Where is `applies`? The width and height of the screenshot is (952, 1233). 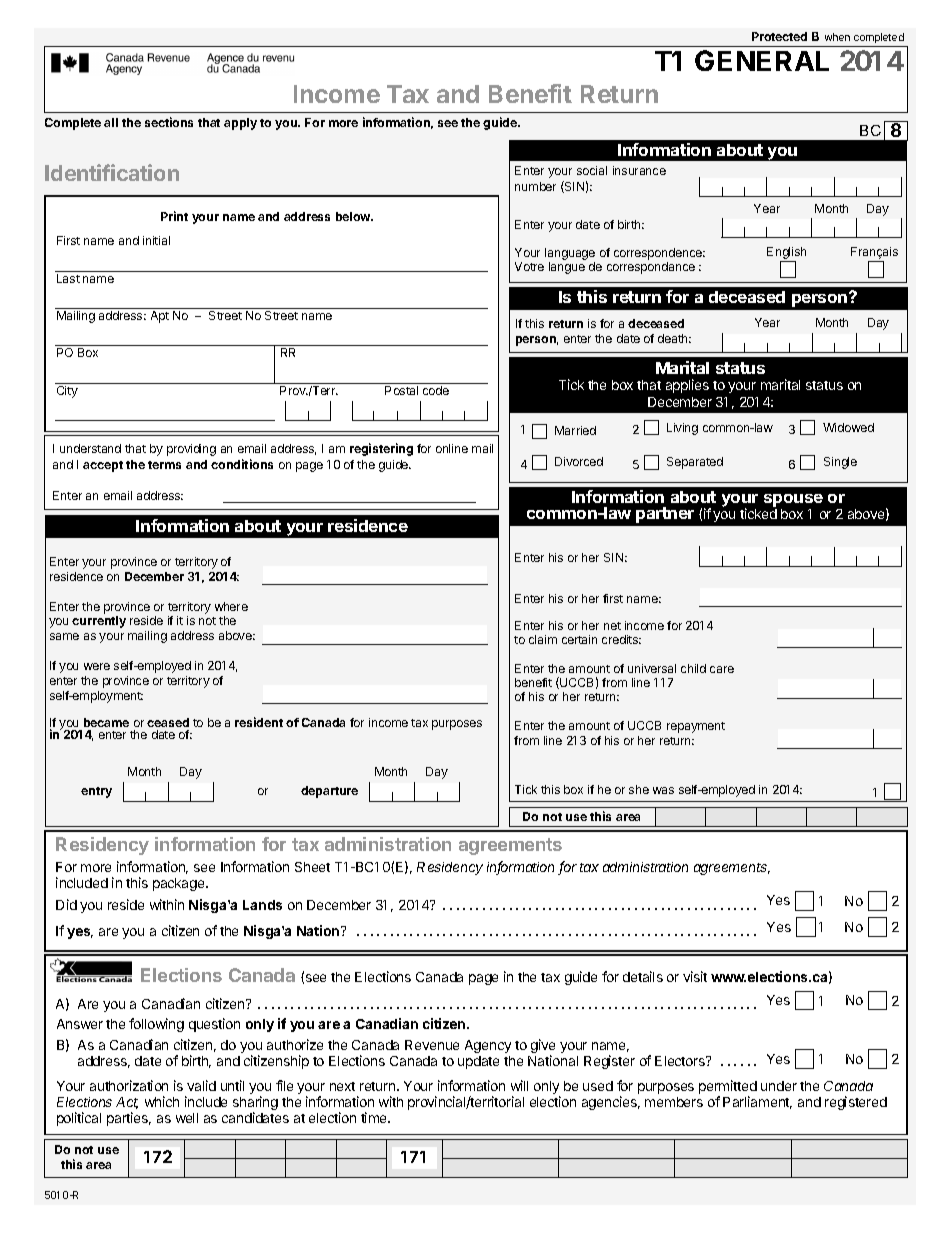 applies is located at coordinates (687, 386).
